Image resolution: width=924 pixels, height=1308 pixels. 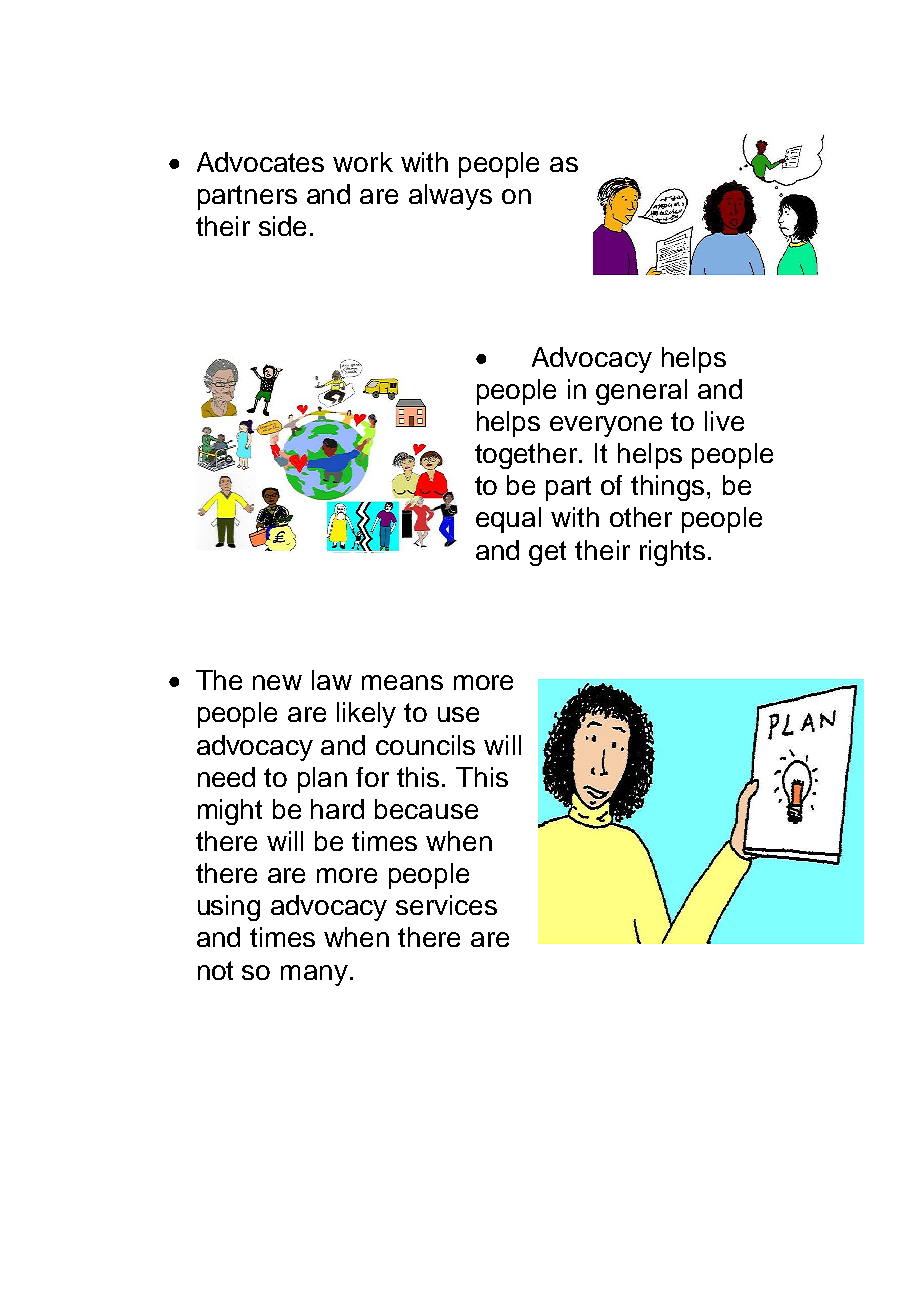 What do you see at coordinates (314, 975) in the page?
I see `many` at bounding box center [314, 975].
